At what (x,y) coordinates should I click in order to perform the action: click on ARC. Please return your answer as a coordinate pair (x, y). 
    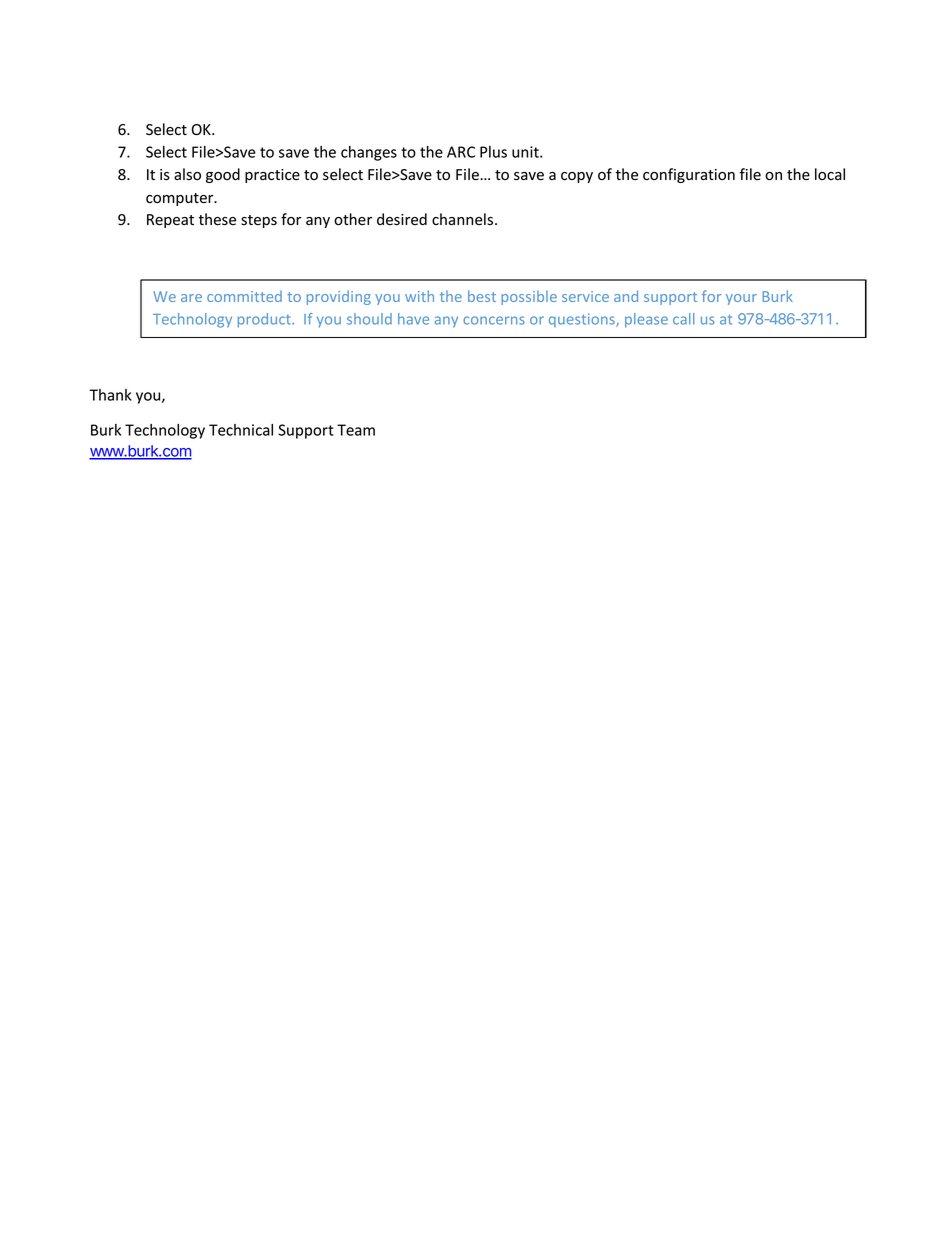
    Looking at the image, I should click on (461, 152).
